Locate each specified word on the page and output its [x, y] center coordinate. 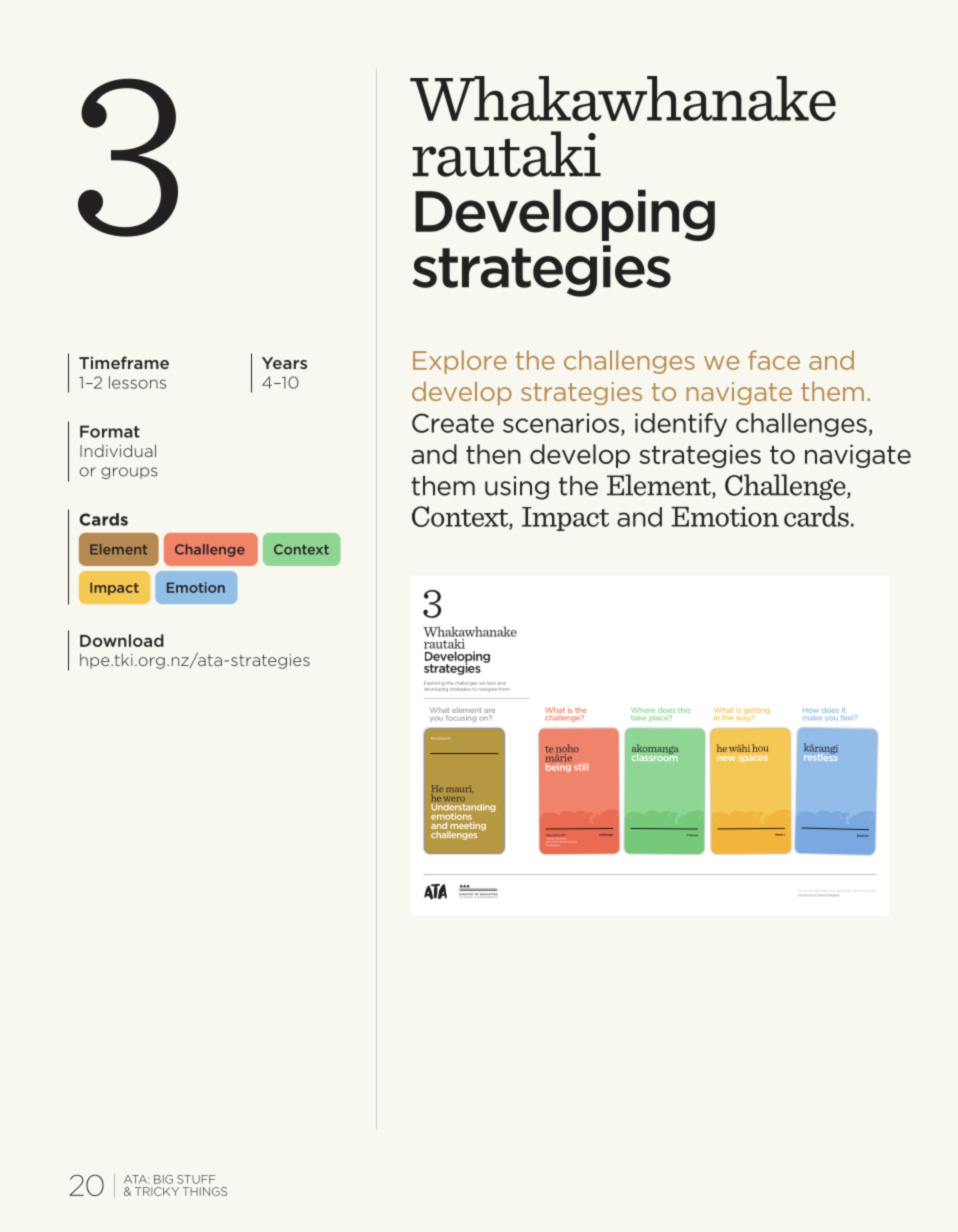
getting [757, 712]
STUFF [196, 1179]
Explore [460, 362]
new [726, 758]
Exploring [434, 683]
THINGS [205, 1191]
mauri [458, 788]
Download [122, 640]
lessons [137, 382]
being [558, 766]
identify [681, 425]
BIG [163, 1179]
